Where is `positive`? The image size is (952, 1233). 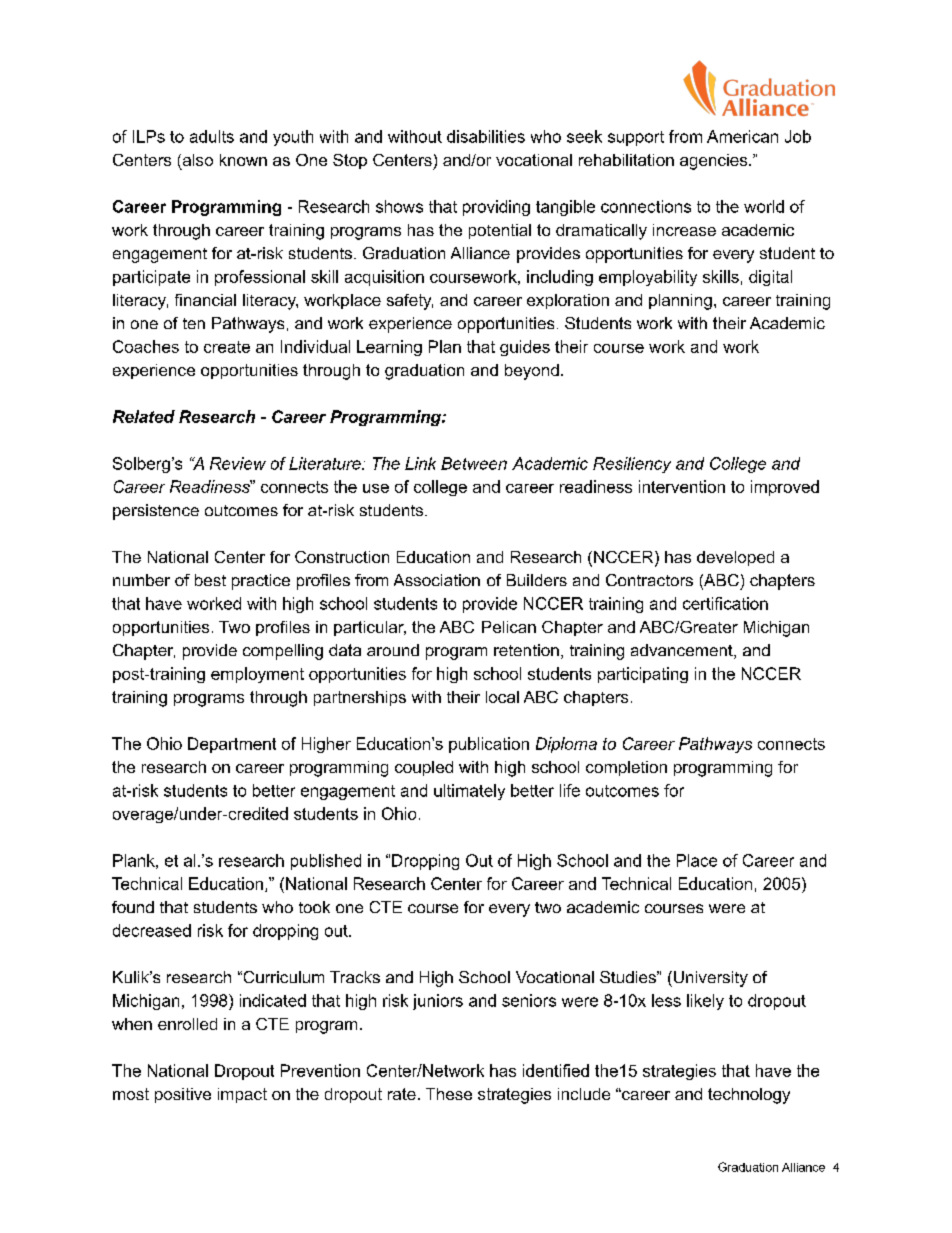 positive is located at coordinates (183, 1095).
